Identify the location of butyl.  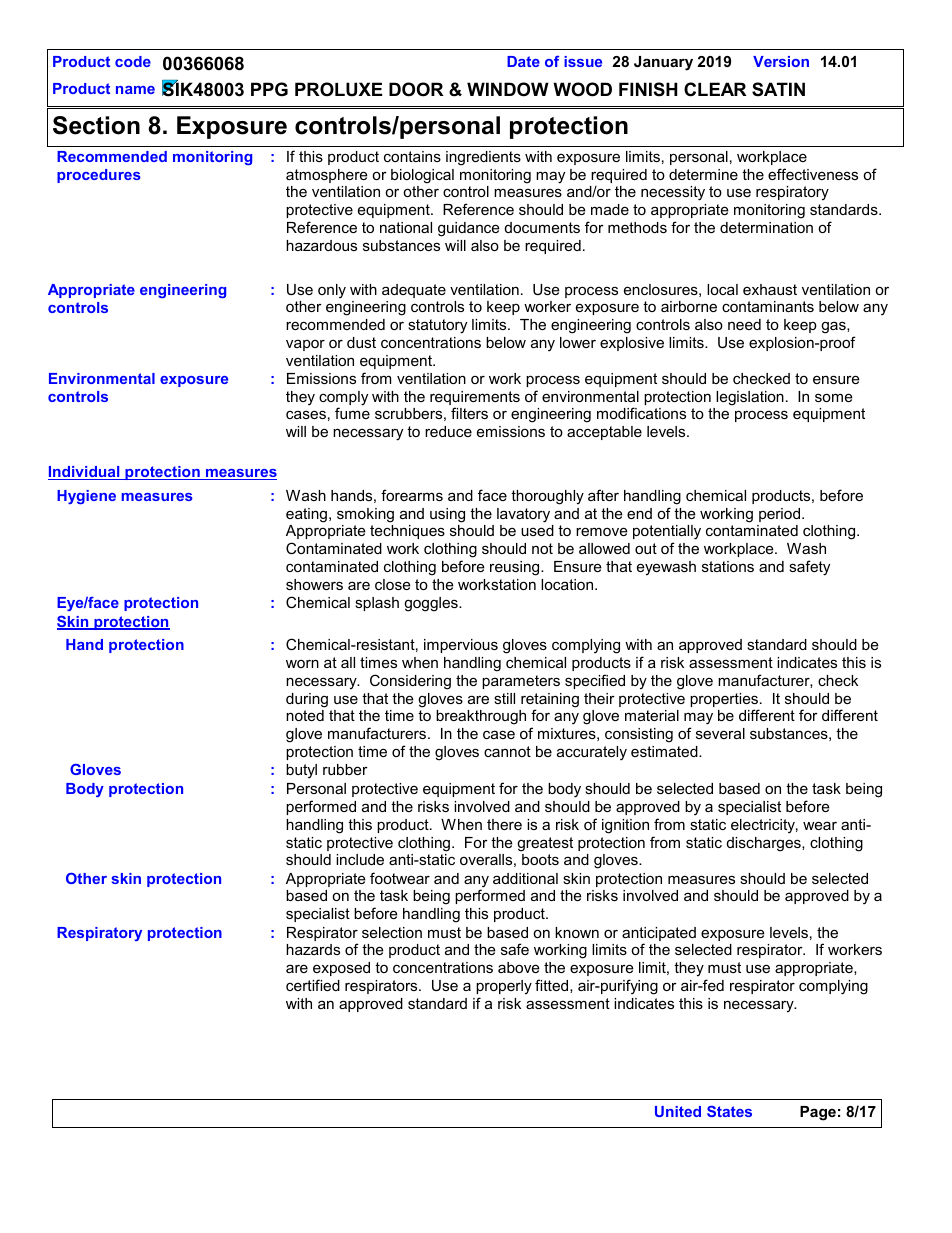
(301, 771).
